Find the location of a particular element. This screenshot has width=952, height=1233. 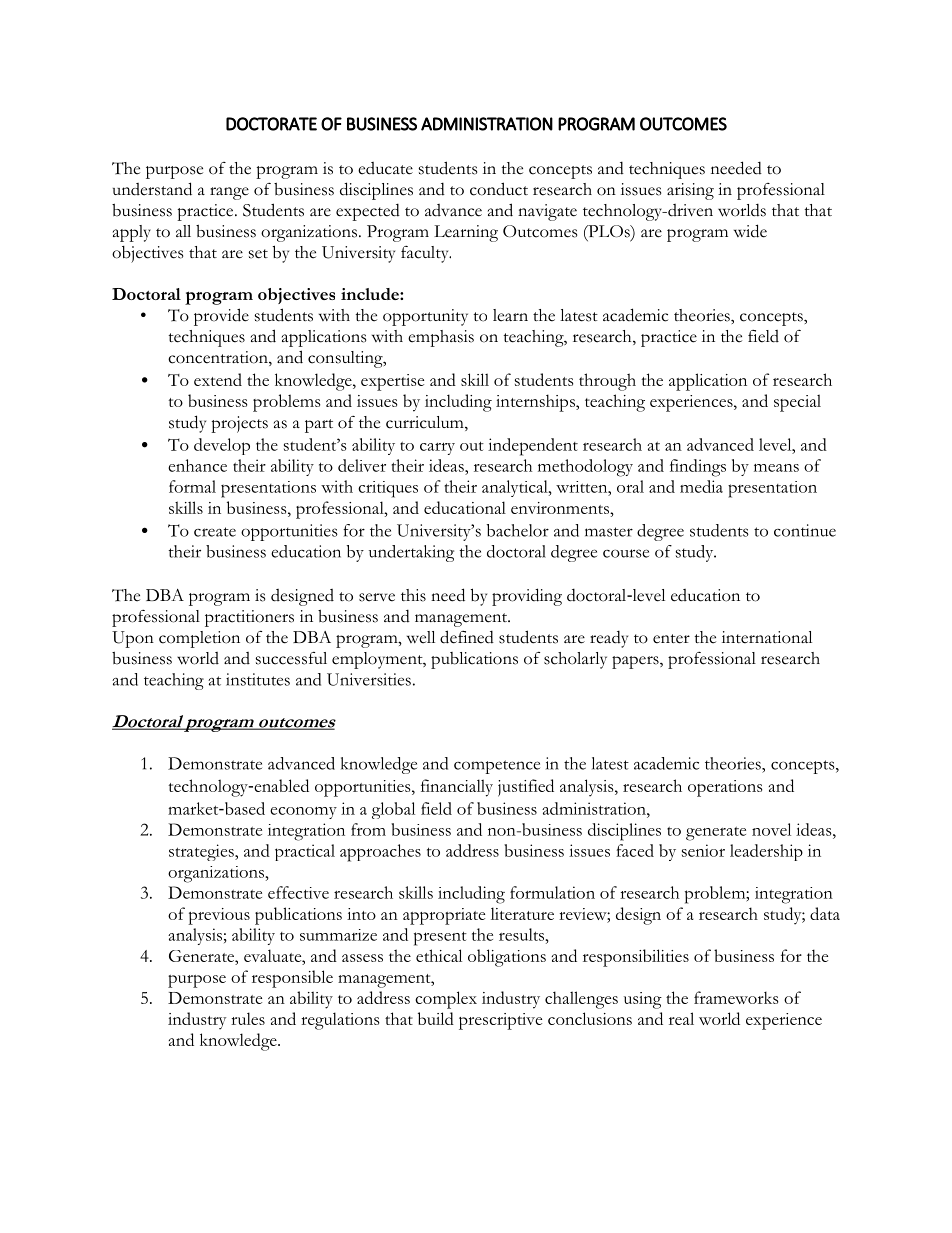

conduct is located at coordinates (499, 189).
